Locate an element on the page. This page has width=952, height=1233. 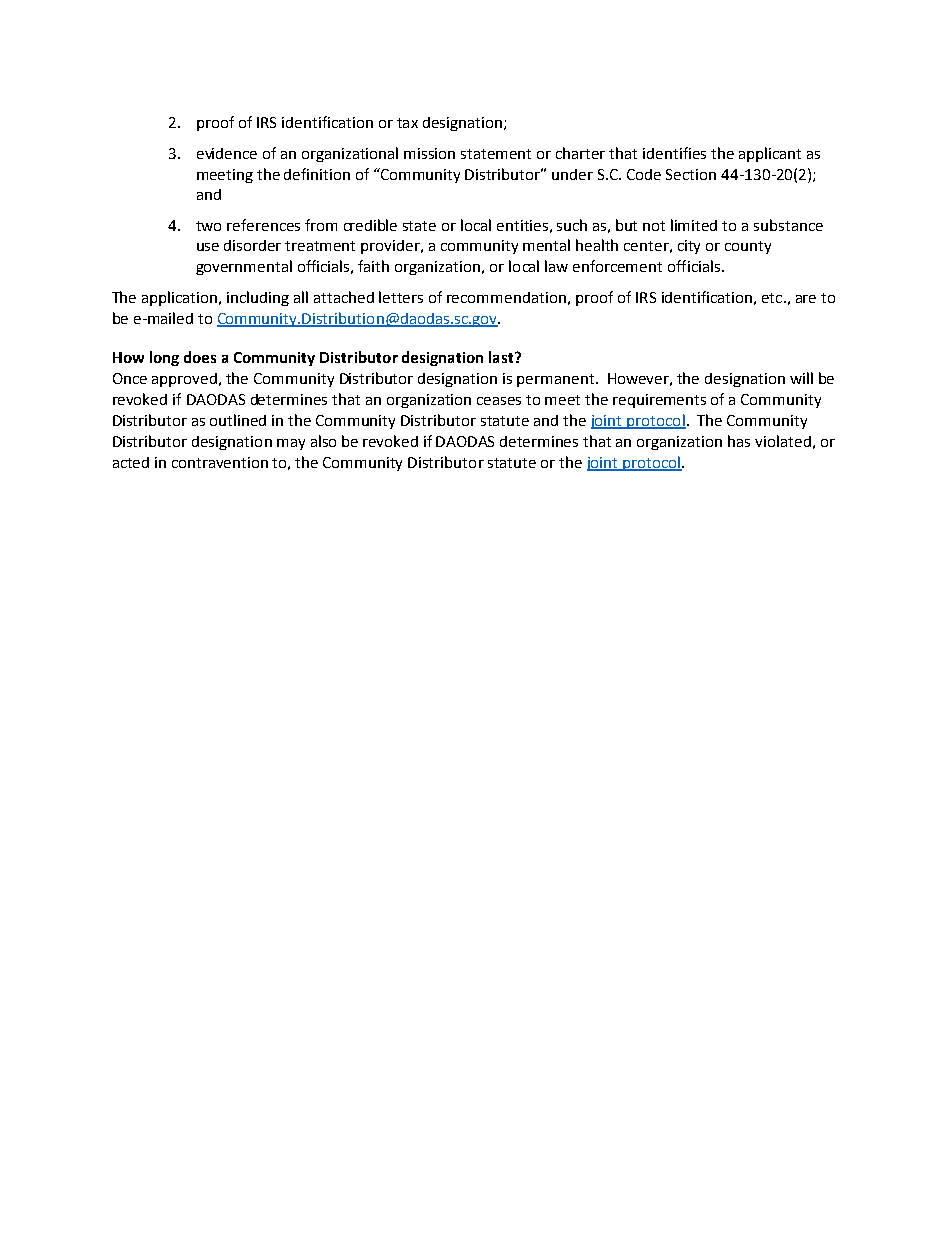
entities is located at coordinates (522, 225).
